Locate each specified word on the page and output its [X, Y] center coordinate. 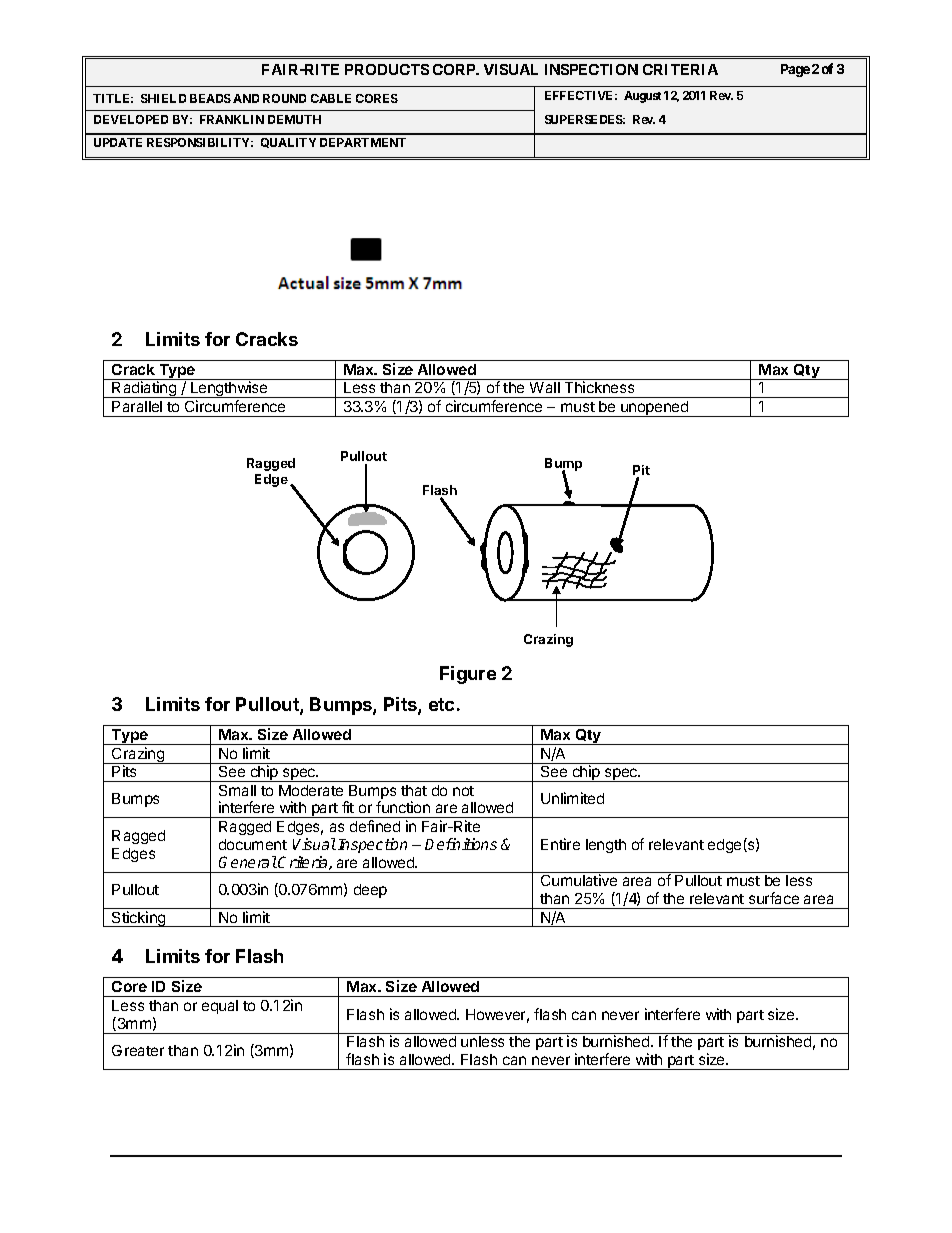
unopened [654, 409]
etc [441, 704]
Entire [560, 844]
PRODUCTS [387, 69]
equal [220, 1007]
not [463, 791]
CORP [455, 69]
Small [237, 790]
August [642, 97]
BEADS [210, 98]
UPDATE [118, 142]
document [253, 844]
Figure [468, 675]
